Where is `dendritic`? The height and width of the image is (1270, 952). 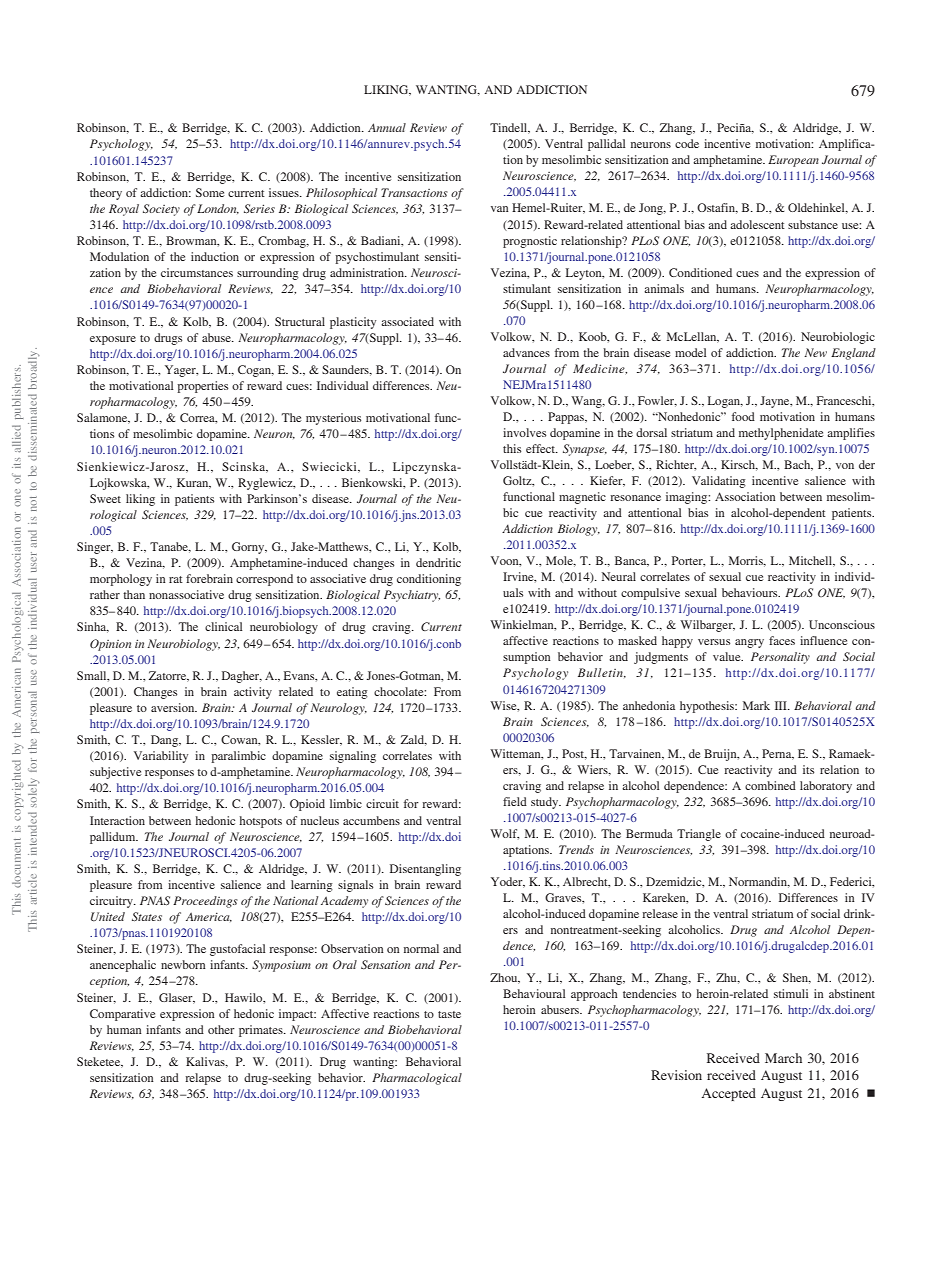
dendritic is located at coordinates (438, 562).
